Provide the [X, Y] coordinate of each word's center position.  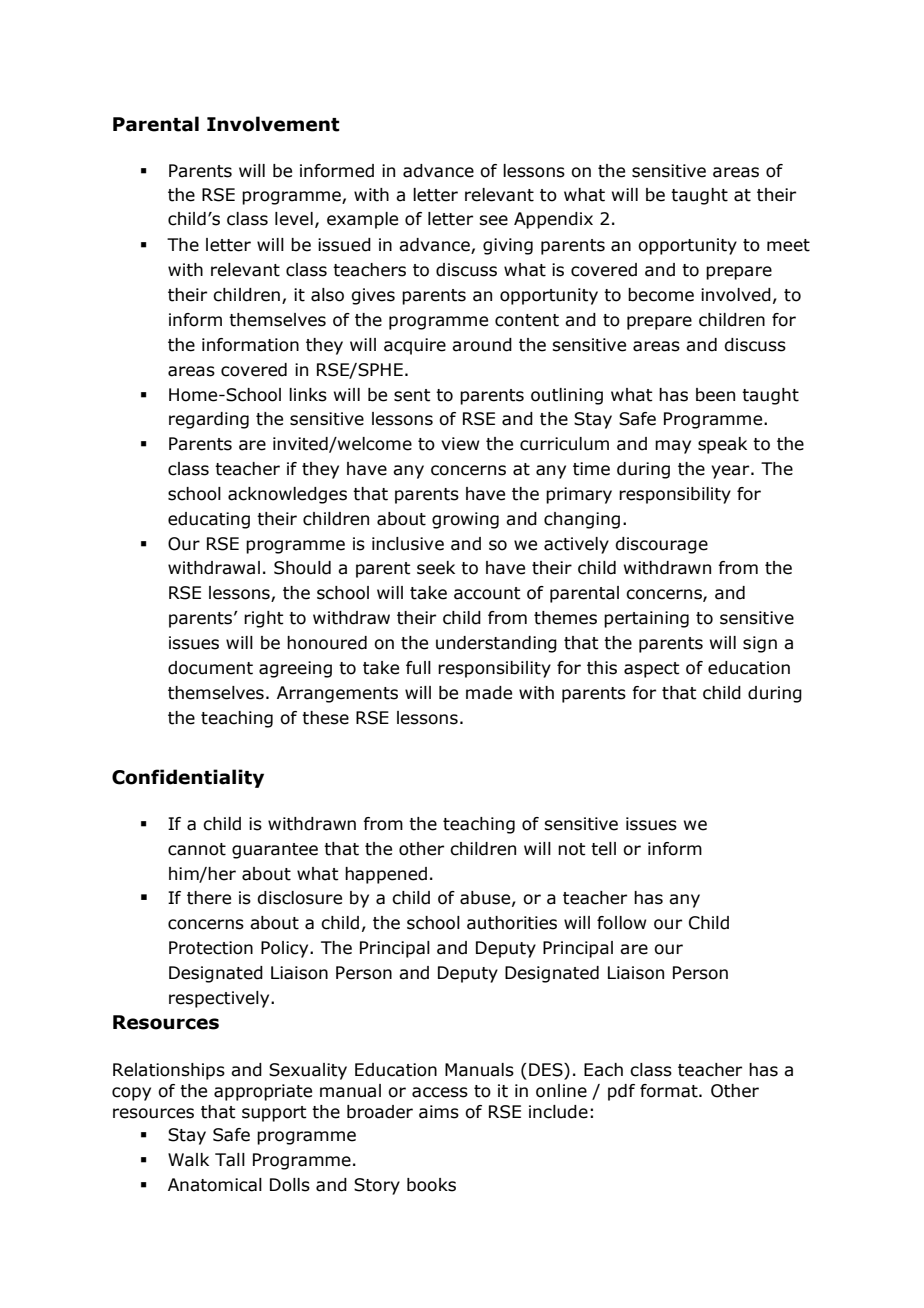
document [210, 668]
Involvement [273, 124]
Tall [230, 1160]
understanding [496, 644]
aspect [652, 670]
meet [788, 245]
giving [508, 246]
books [431, 1185]
